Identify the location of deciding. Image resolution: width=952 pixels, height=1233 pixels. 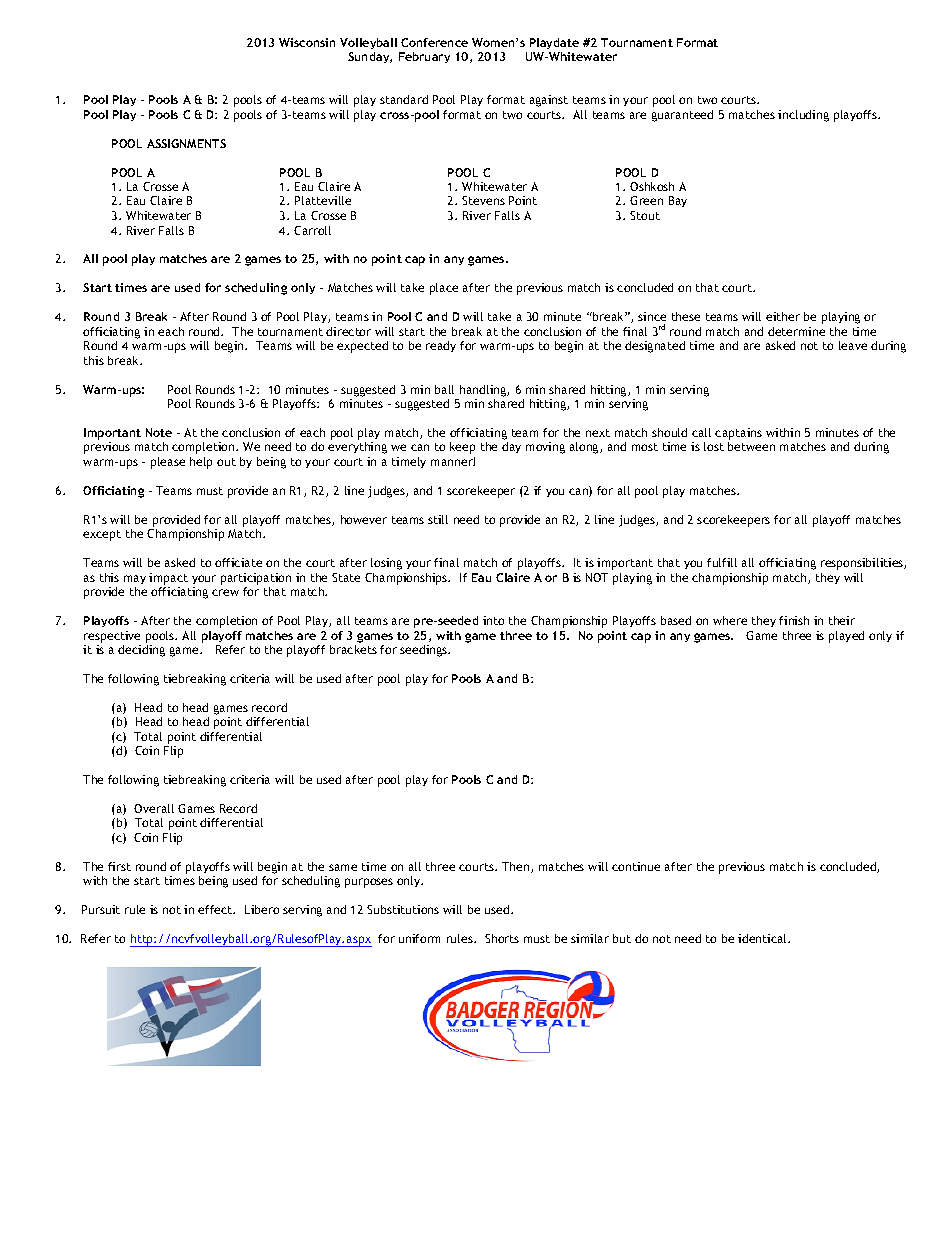
(141, 651).
